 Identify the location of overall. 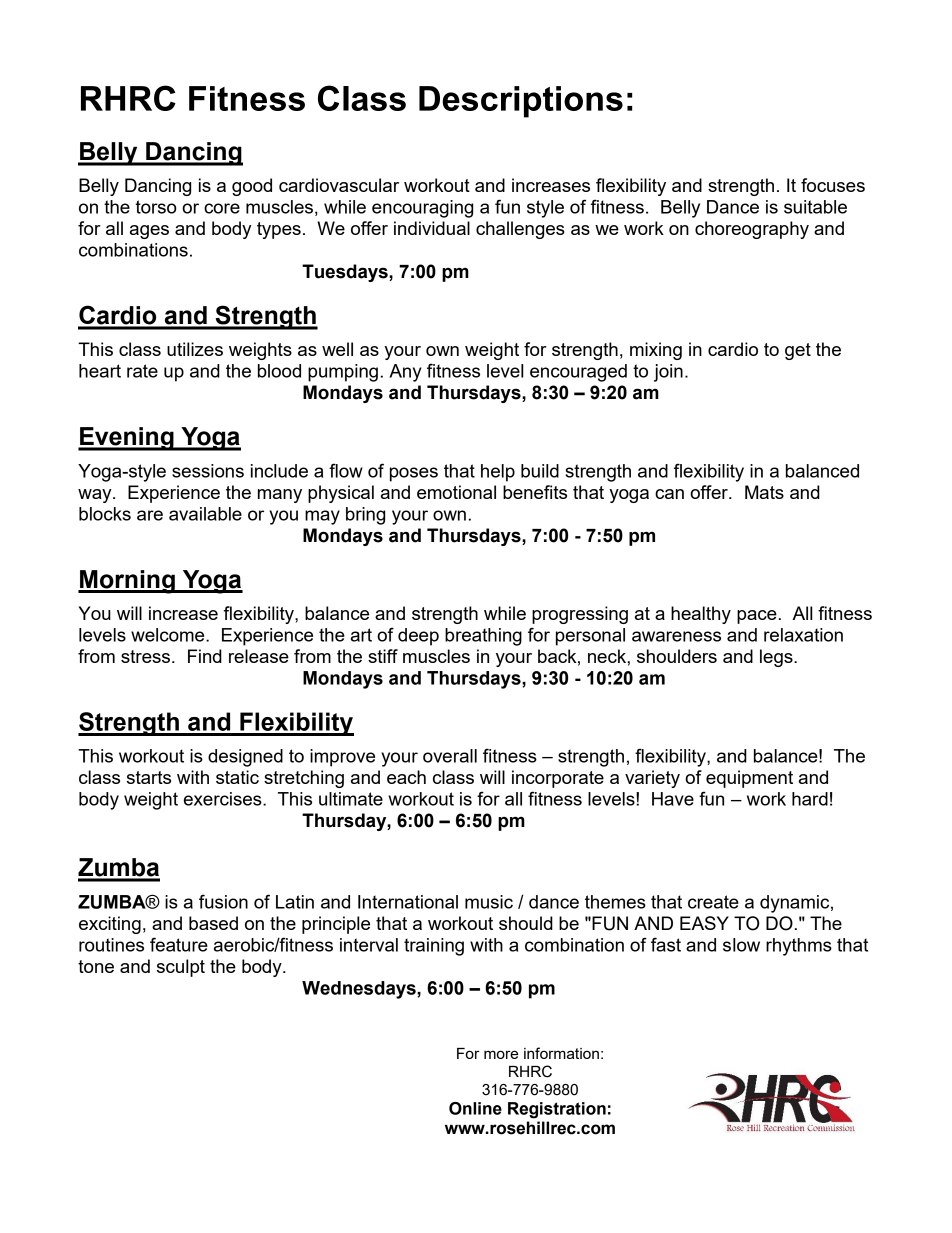
(450, 756).
